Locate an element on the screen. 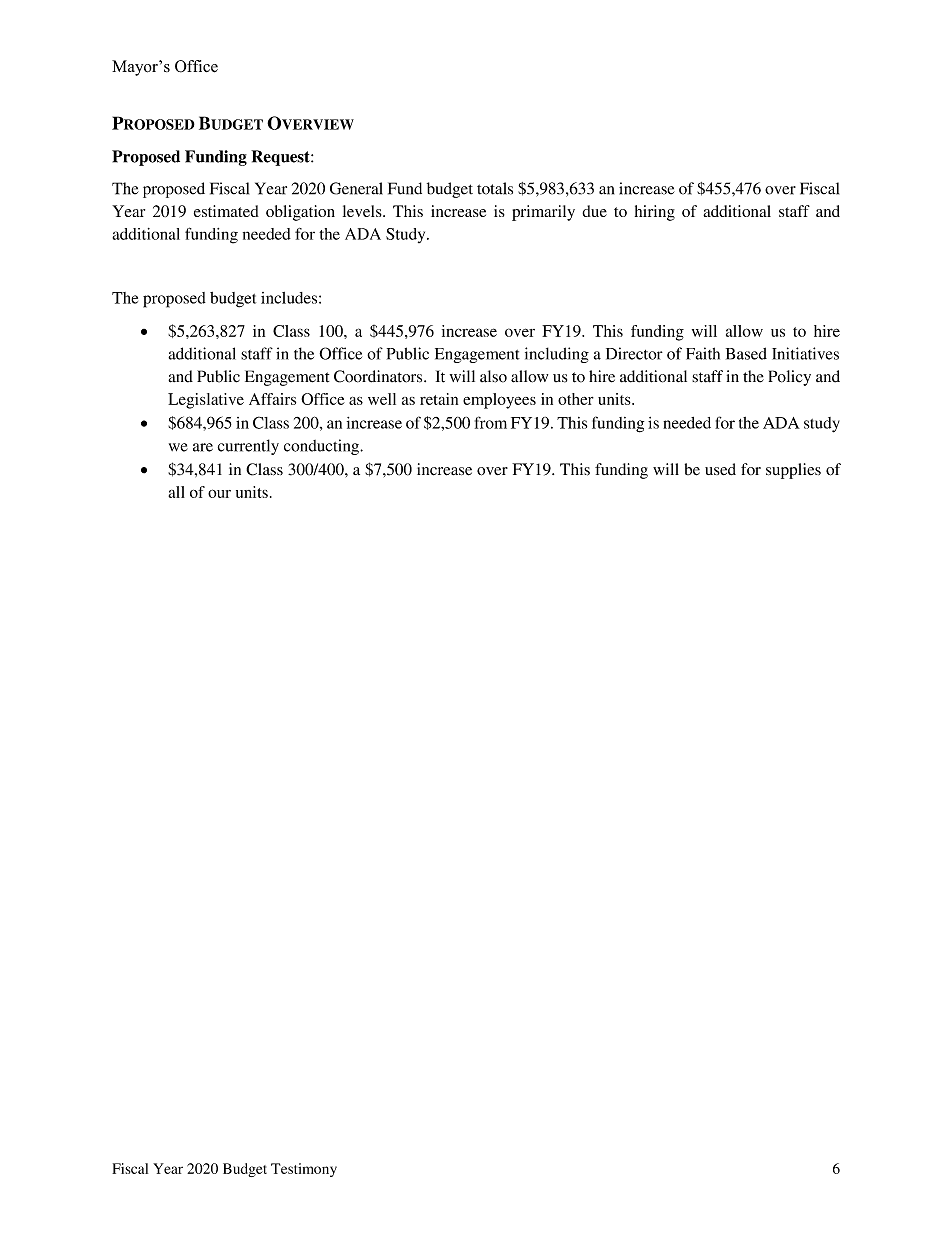  hiring is located at coordinates (655, 213).
